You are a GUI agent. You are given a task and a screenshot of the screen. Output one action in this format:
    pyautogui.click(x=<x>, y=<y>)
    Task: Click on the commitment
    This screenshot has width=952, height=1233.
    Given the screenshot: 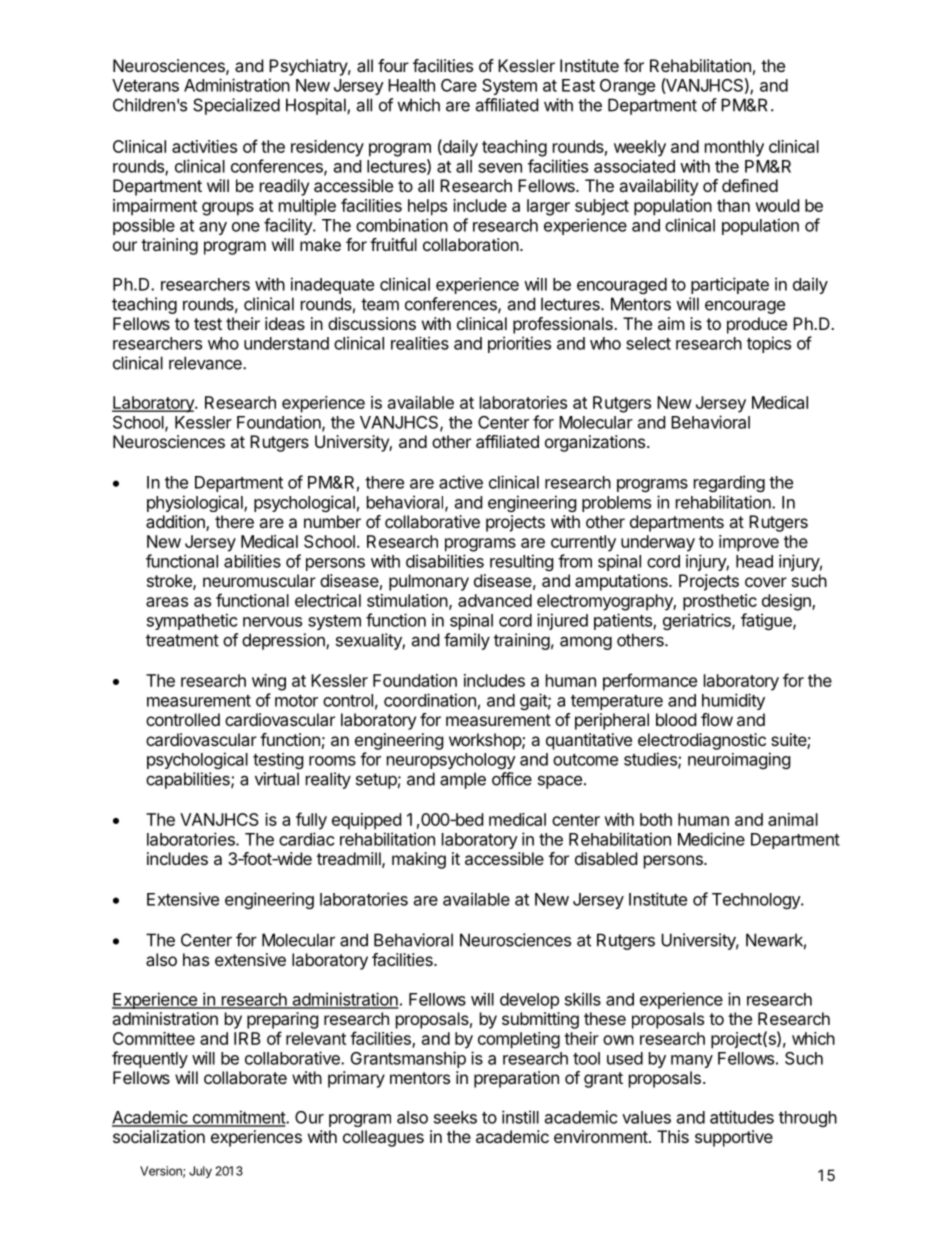 What is the action you would take?
    pyautogui.click(x=238, y=1118)
